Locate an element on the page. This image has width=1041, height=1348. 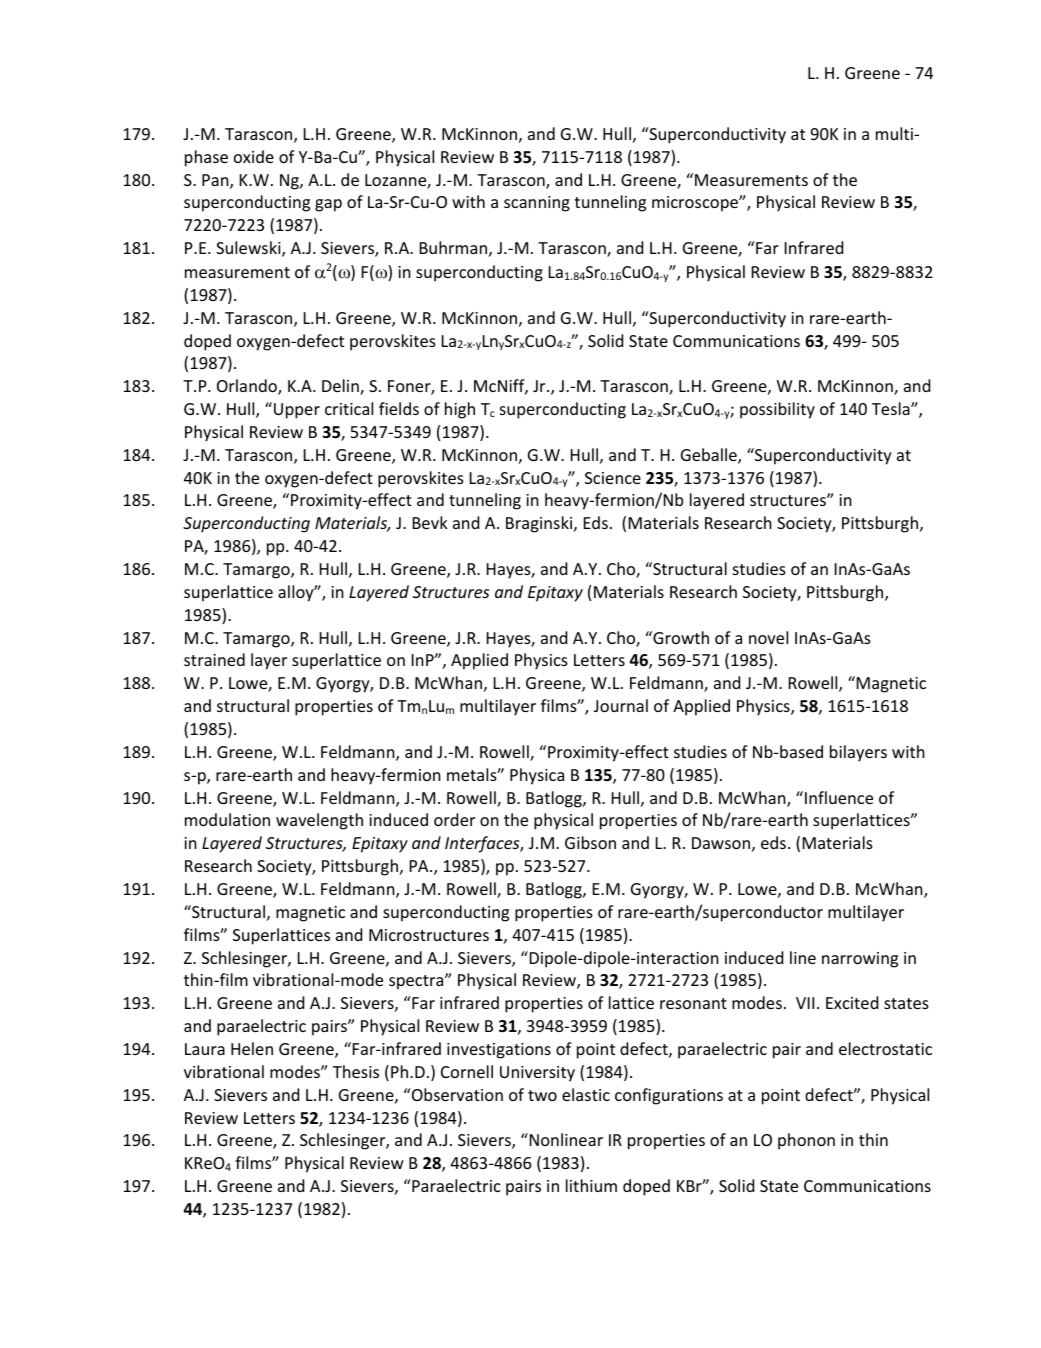
Upper is located at coordinates (297, 411).
